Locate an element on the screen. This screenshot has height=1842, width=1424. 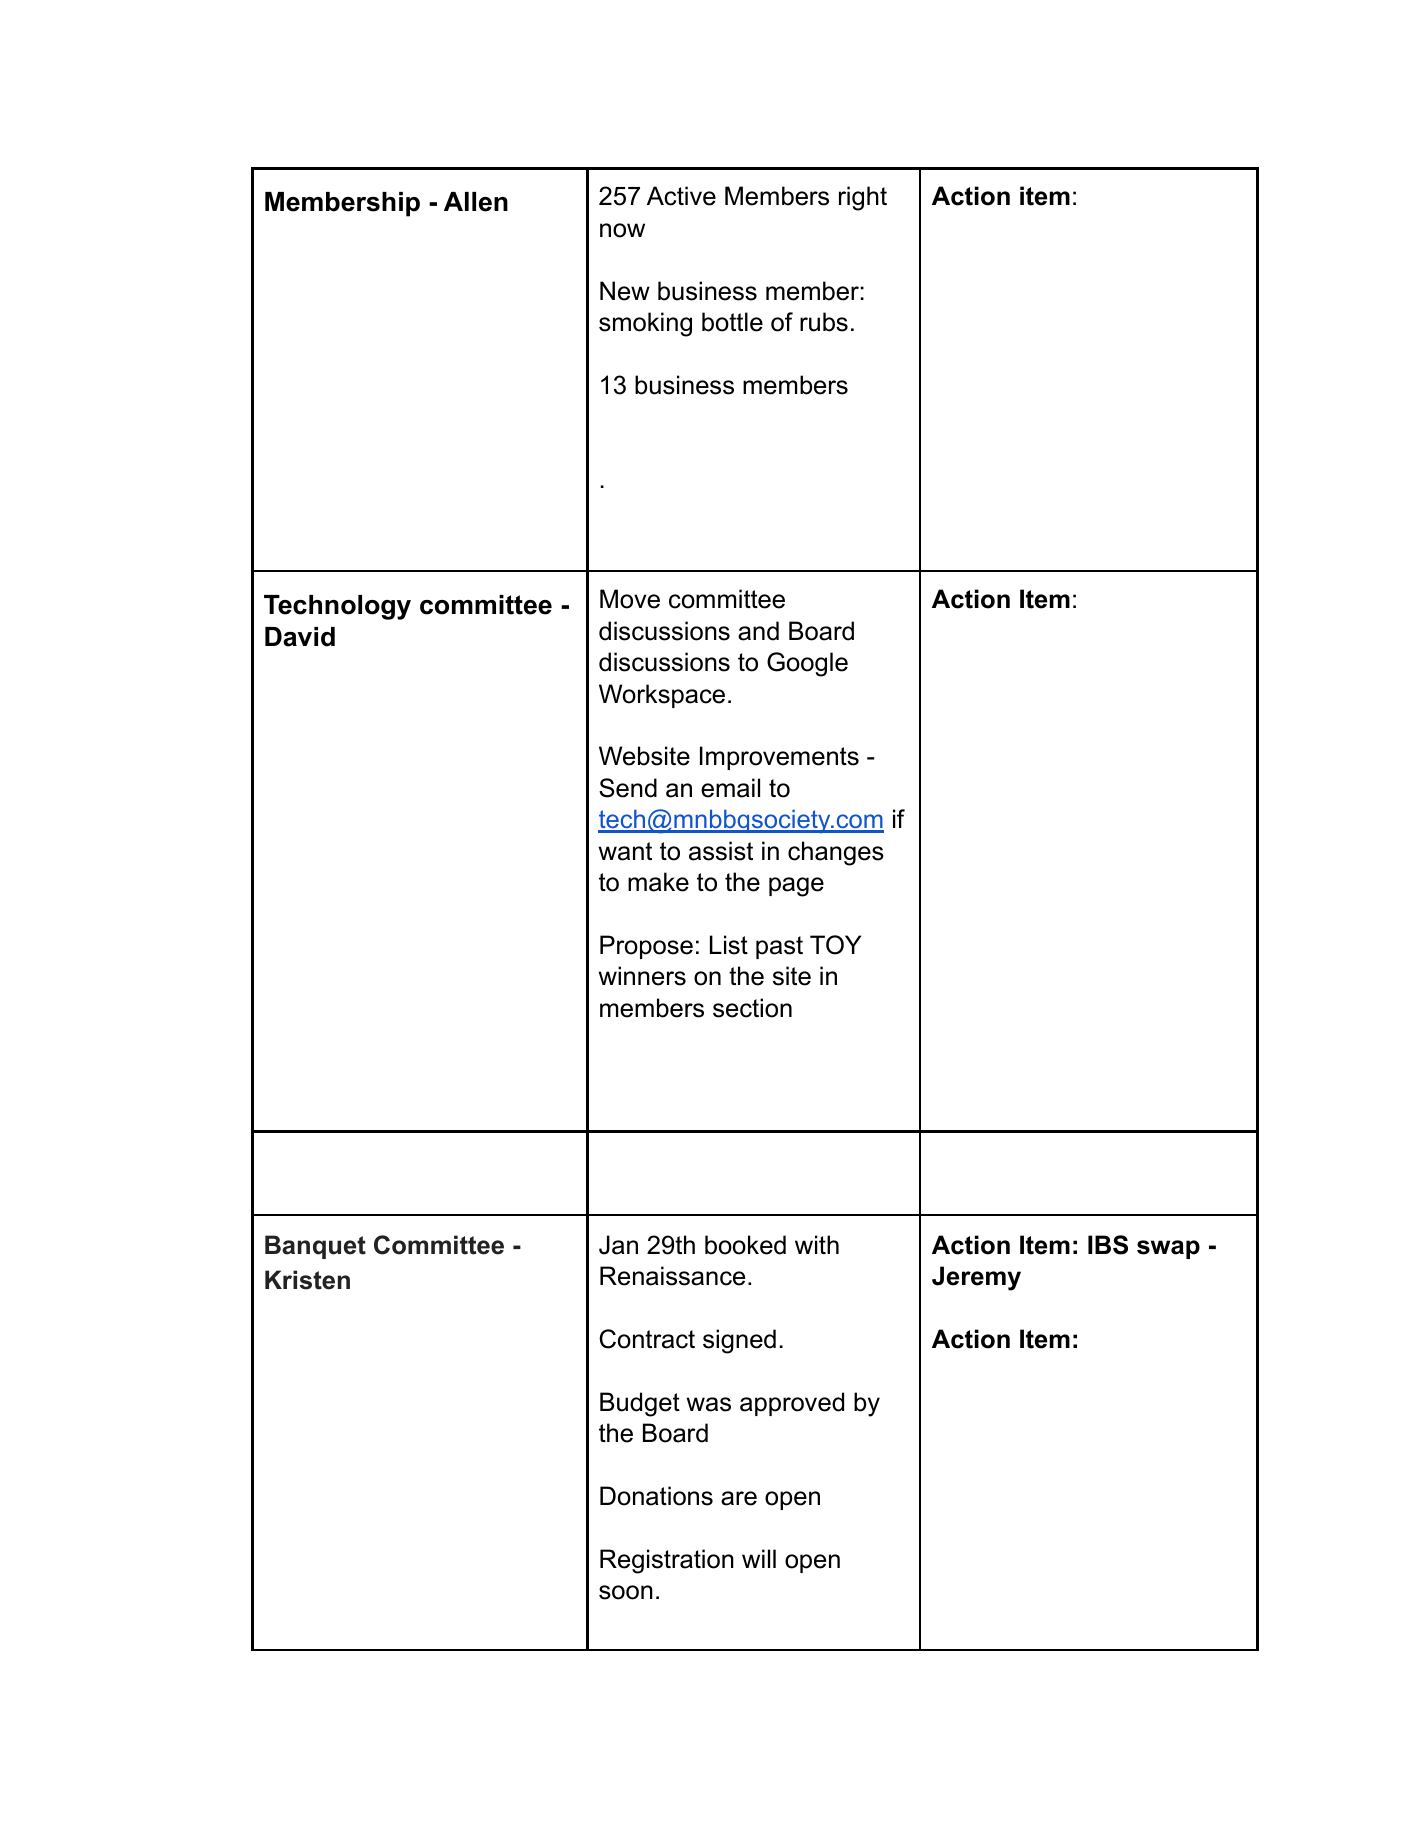
soon is located at coordinates (626, 1592).
